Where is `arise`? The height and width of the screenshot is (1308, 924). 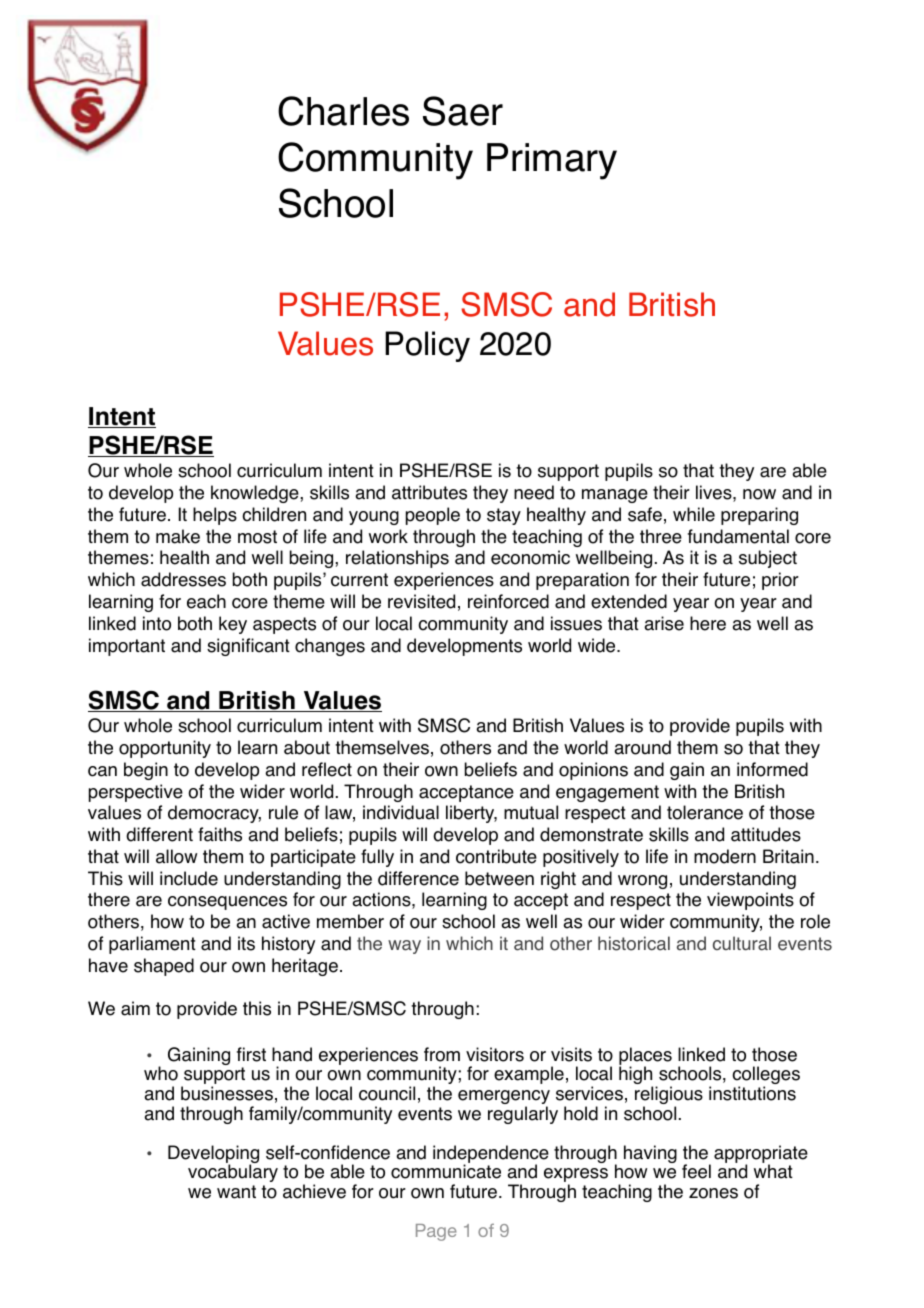 arise is located at coordinates (664, 623).
